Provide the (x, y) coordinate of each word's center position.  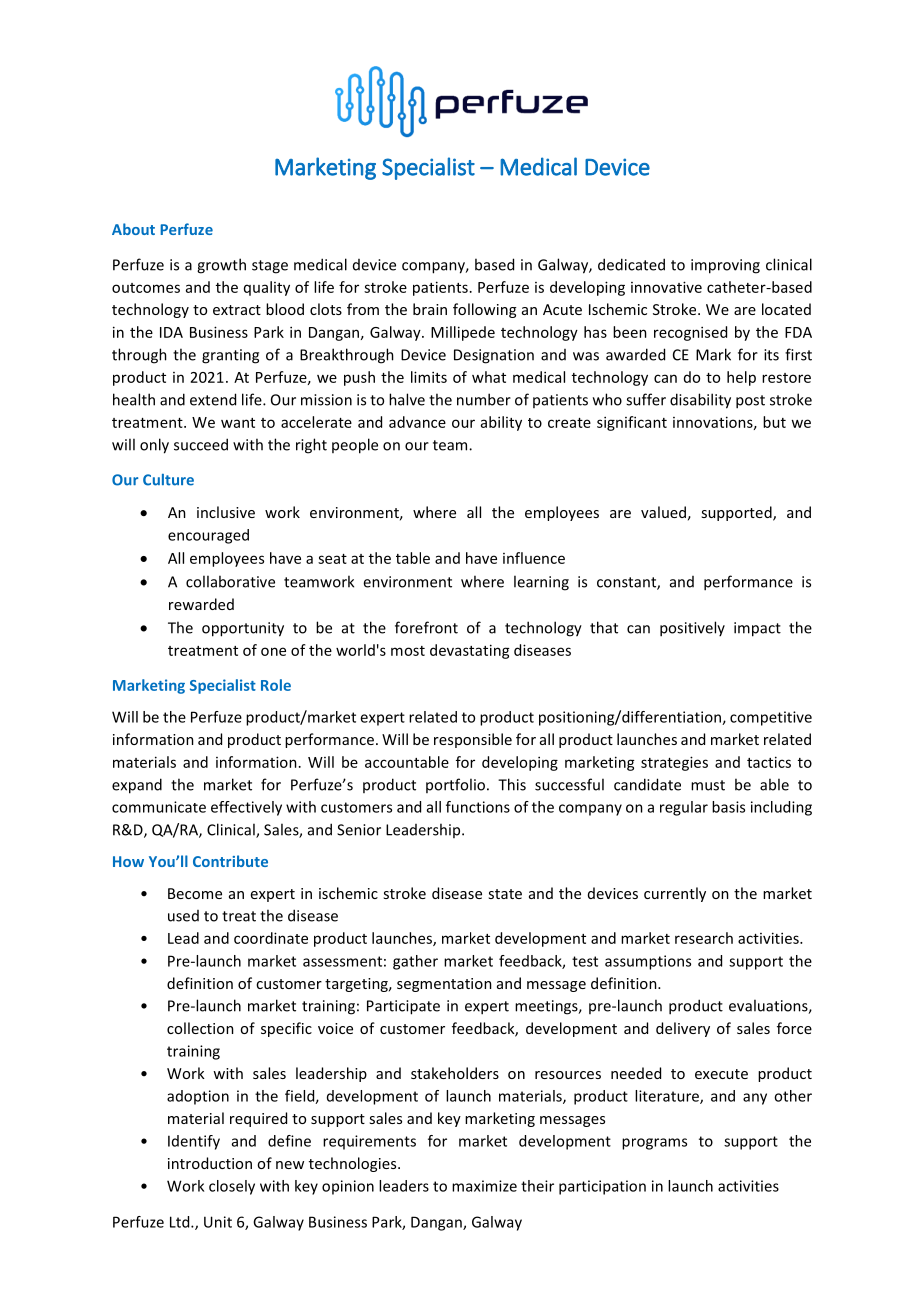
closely (232, 1187)
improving (725, 266)
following (484, 310)
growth (221, 266)
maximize (484, 1186)
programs (654, 1144)
